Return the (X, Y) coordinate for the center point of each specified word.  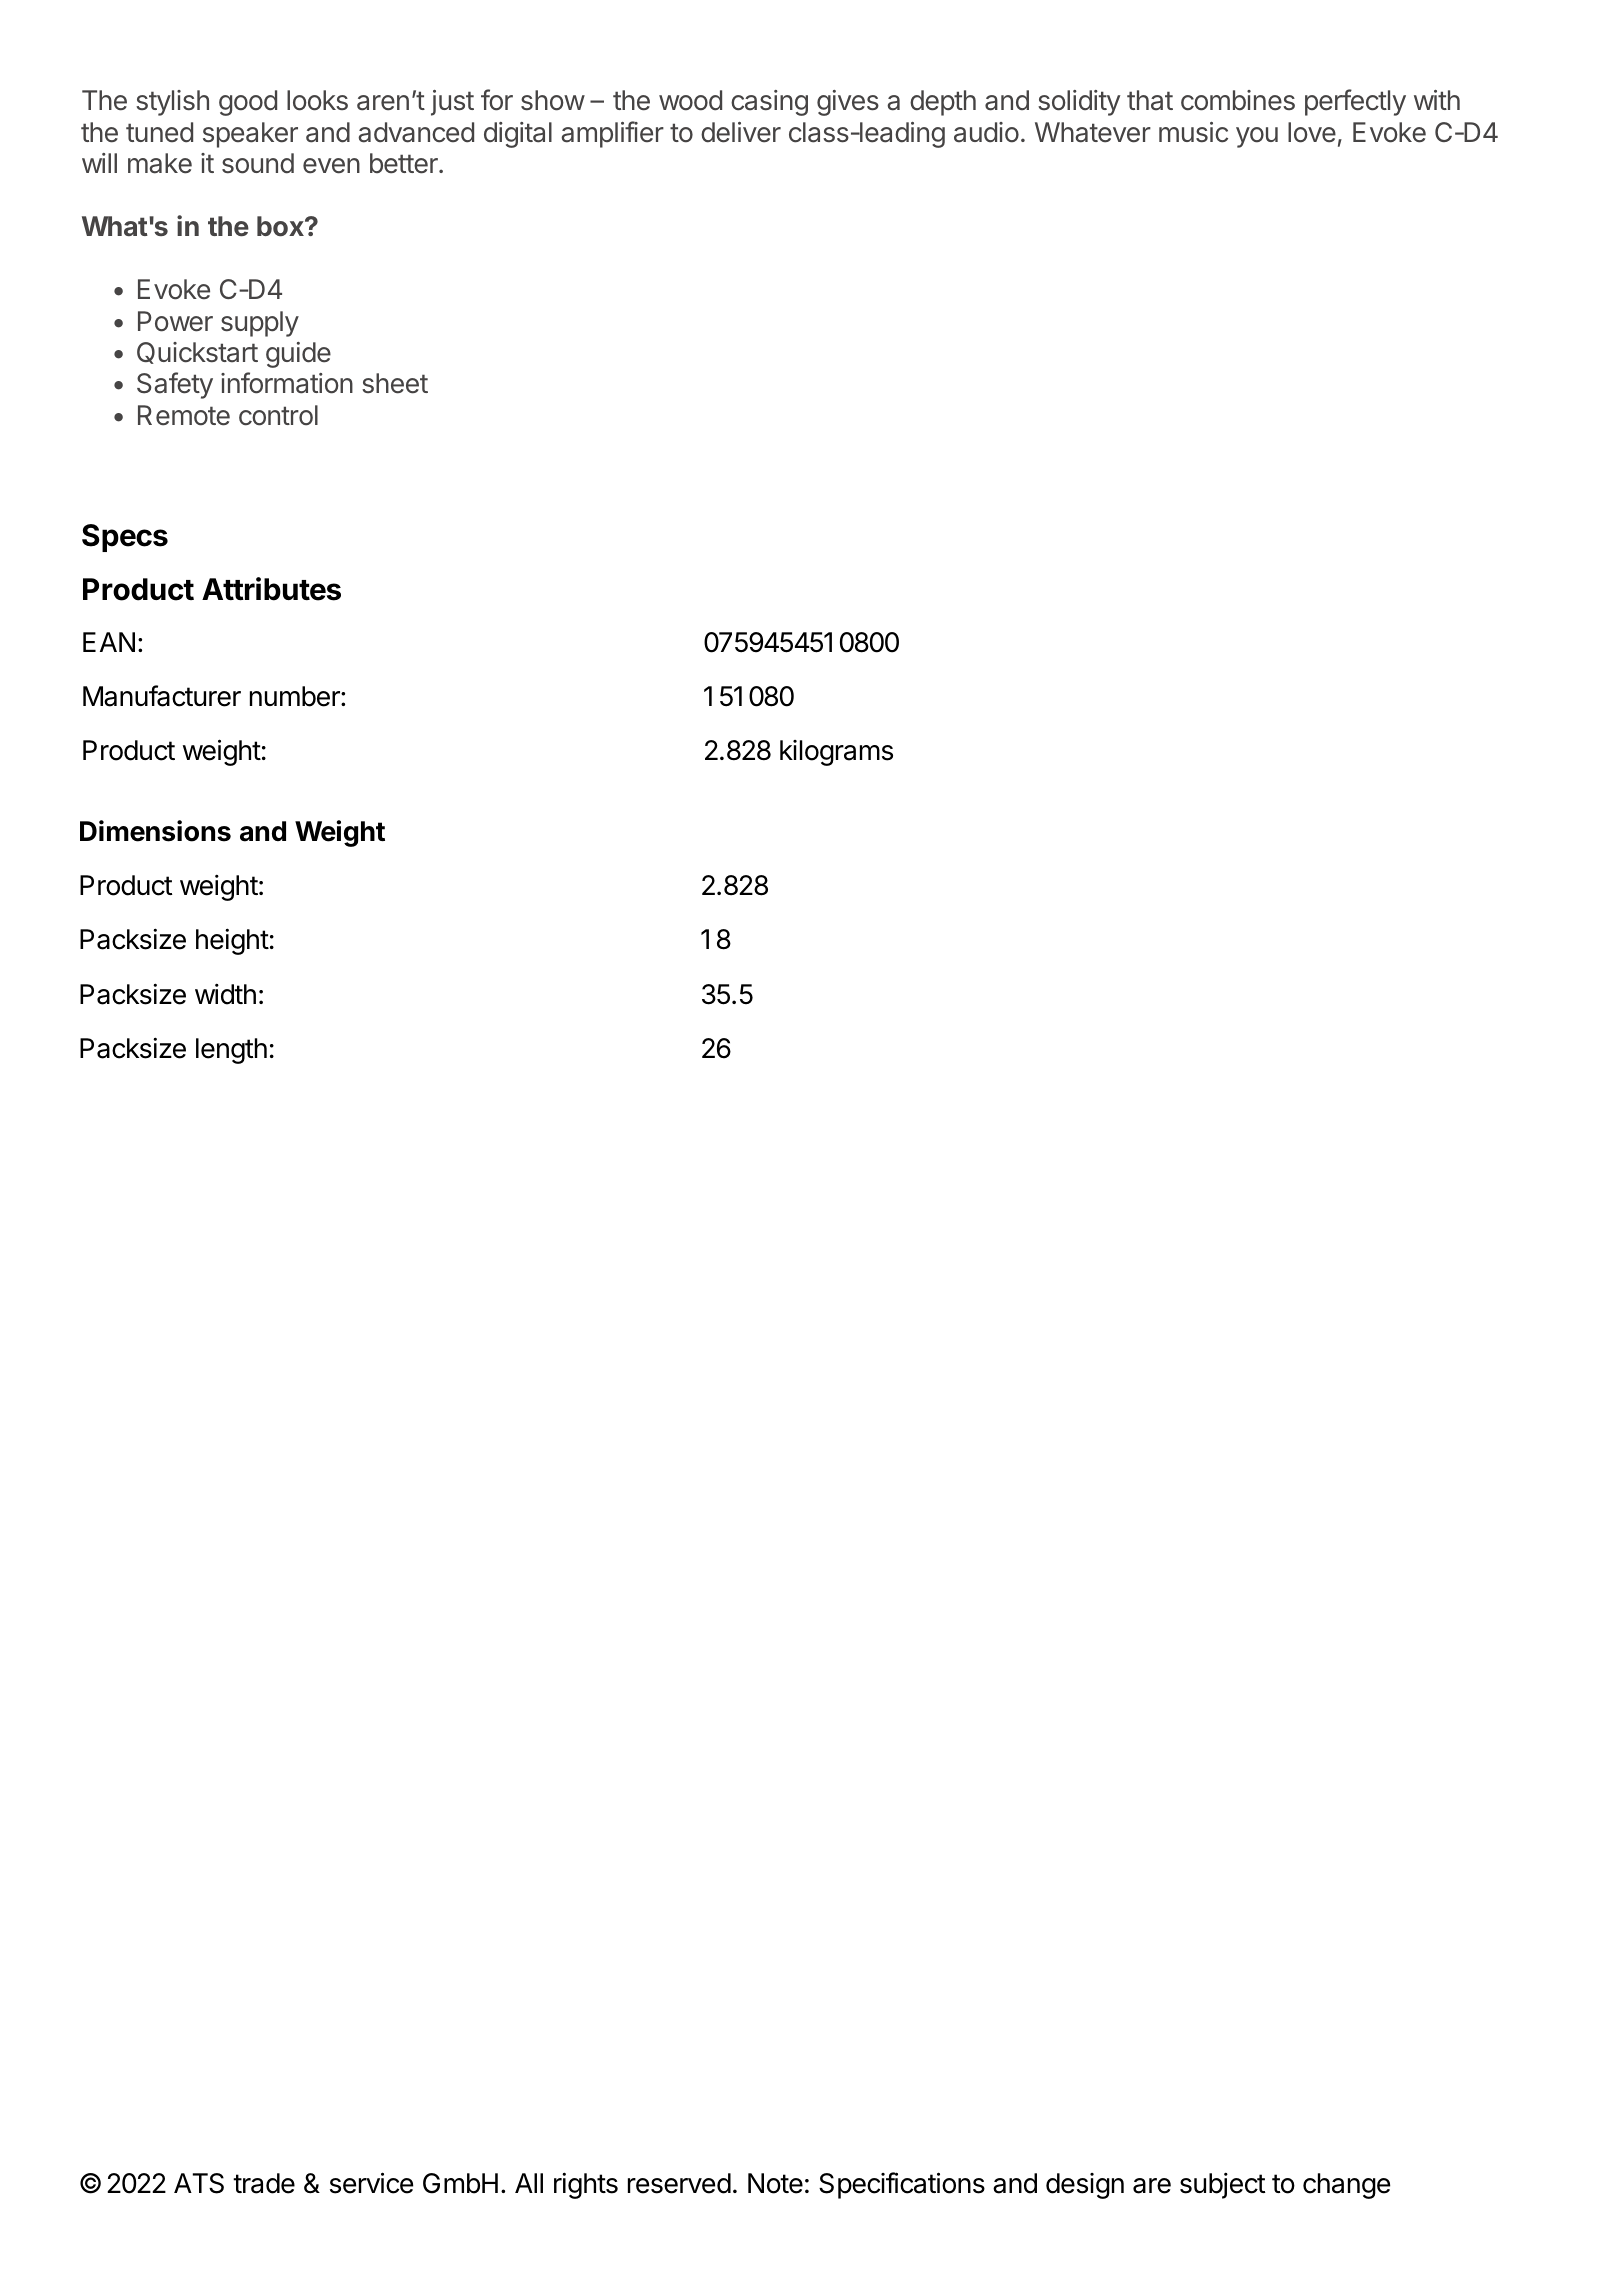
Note (775, 2183)
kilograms (836, 753)
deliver (741, 132)
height (232, 941)
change (1346, 2186)
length (231, 1051)
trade (264, 2183)
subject (1223, 2185)
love (1312, 132)
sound (258, 163)
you (1257, 137)
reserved (679, 2183)
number (296, 696)
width (225, 994)
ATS (199, 2183)
